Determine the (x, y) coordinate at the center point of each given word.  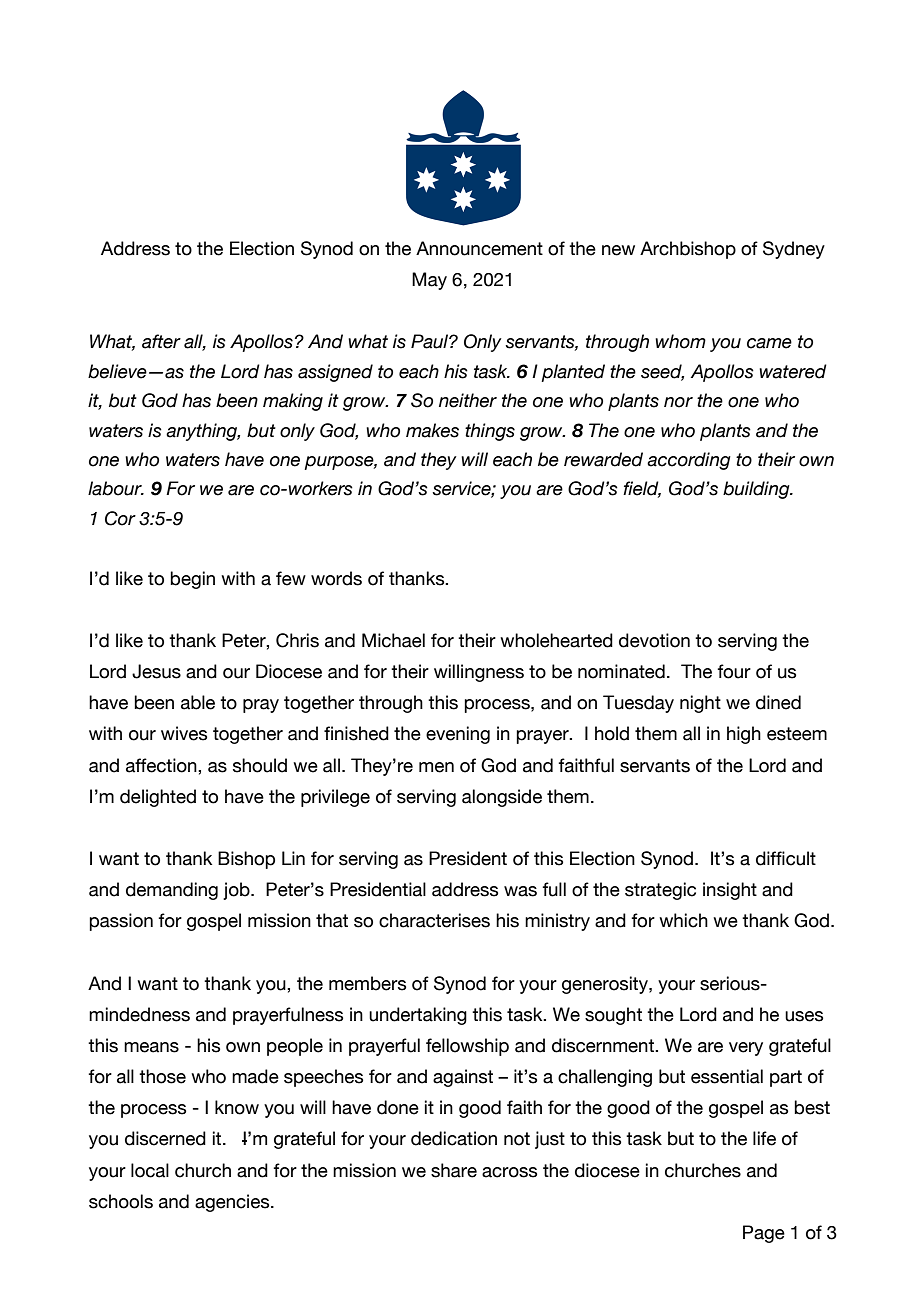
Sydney (794, 250)
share (454, 1170)
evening (458, 735)
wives (184, 733)
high (744, 735)
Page (764, 1234)
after (161, 341)
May (429, 281)
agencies (233, 1203)
